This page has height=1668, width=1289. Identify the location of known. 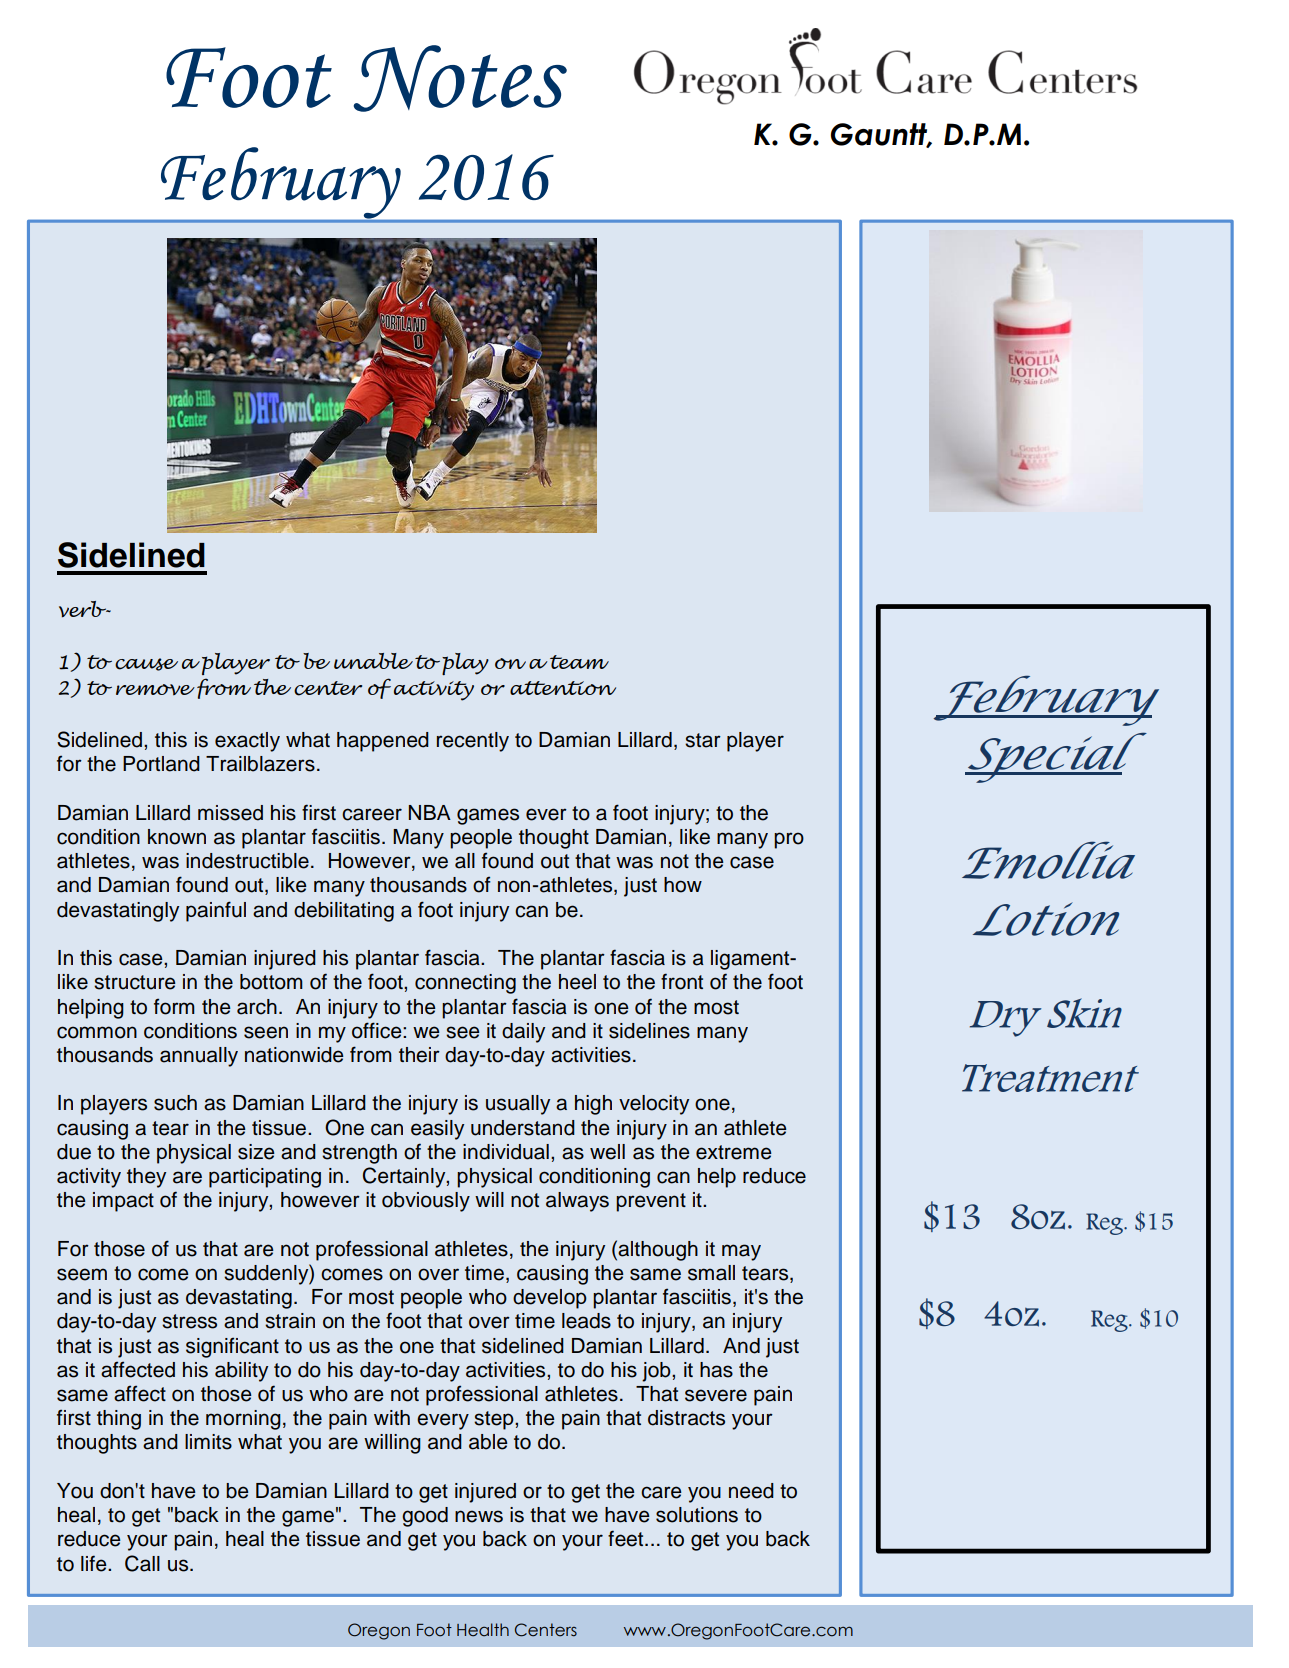
(177, 837).
